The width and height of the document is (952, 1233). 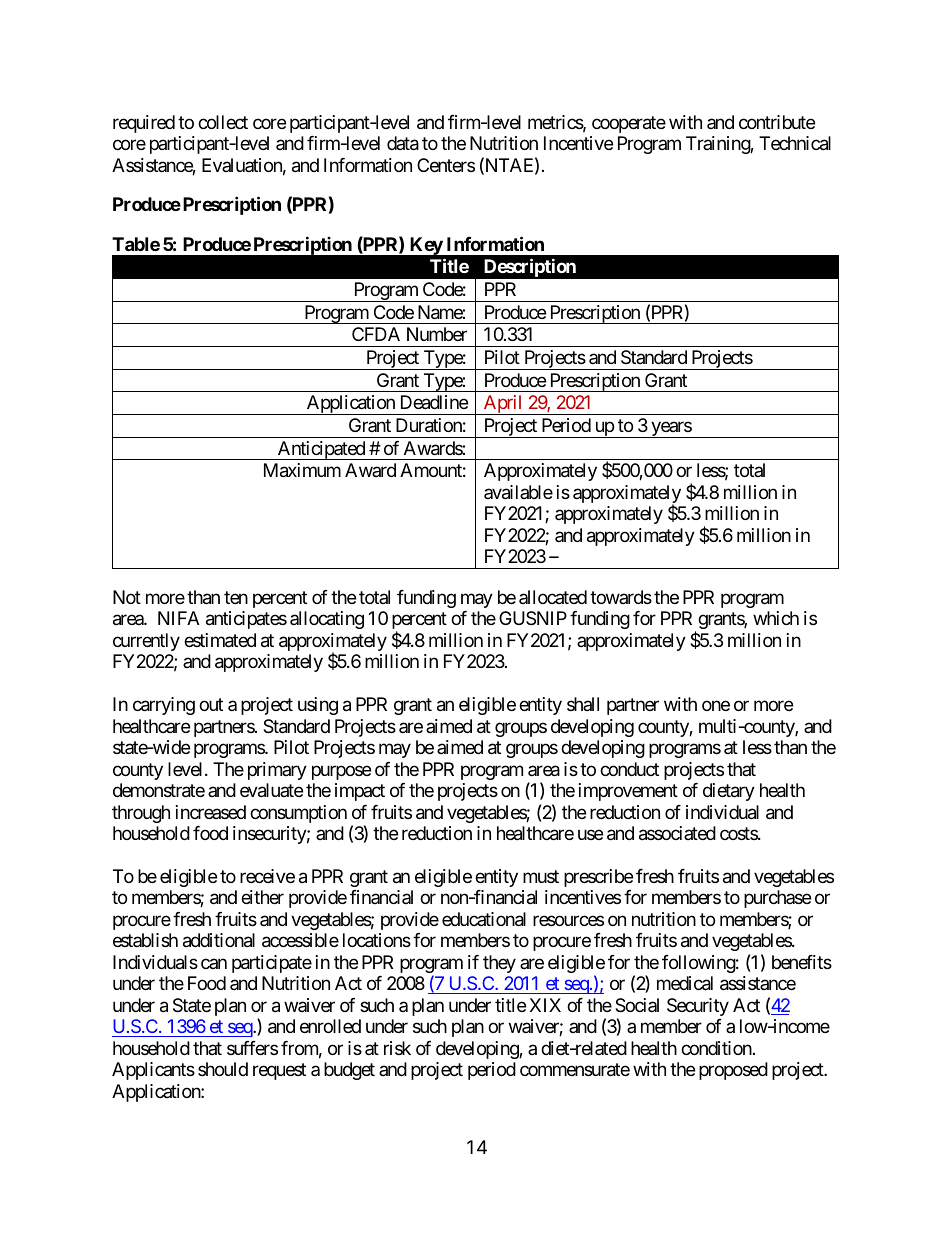 I want to click on collect, so click(x=223, y=122).
